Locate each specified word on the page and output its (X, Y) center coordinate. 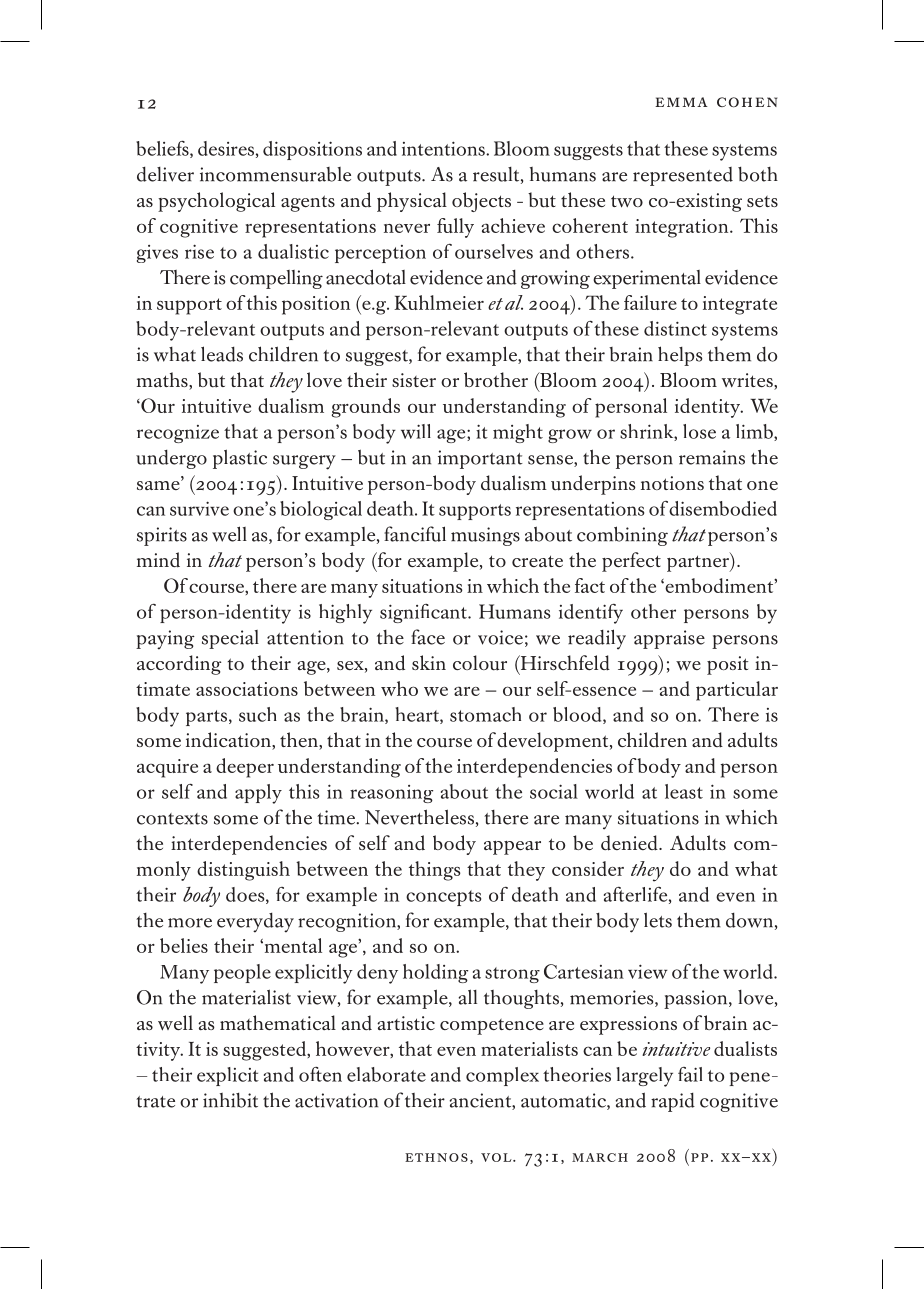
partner (699, 562)
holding (435, 973)
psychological (216, 202)
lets (658, 920)
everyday (255, 923)
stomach (485, 714)
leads (222, 354)
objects (481, 202)
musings (485, 536)
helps (680, 356)
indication (229, 741)
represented (683, 176)
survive (199, 508)
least (684, 791)
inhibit (230, 1100)
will (416, 431)
